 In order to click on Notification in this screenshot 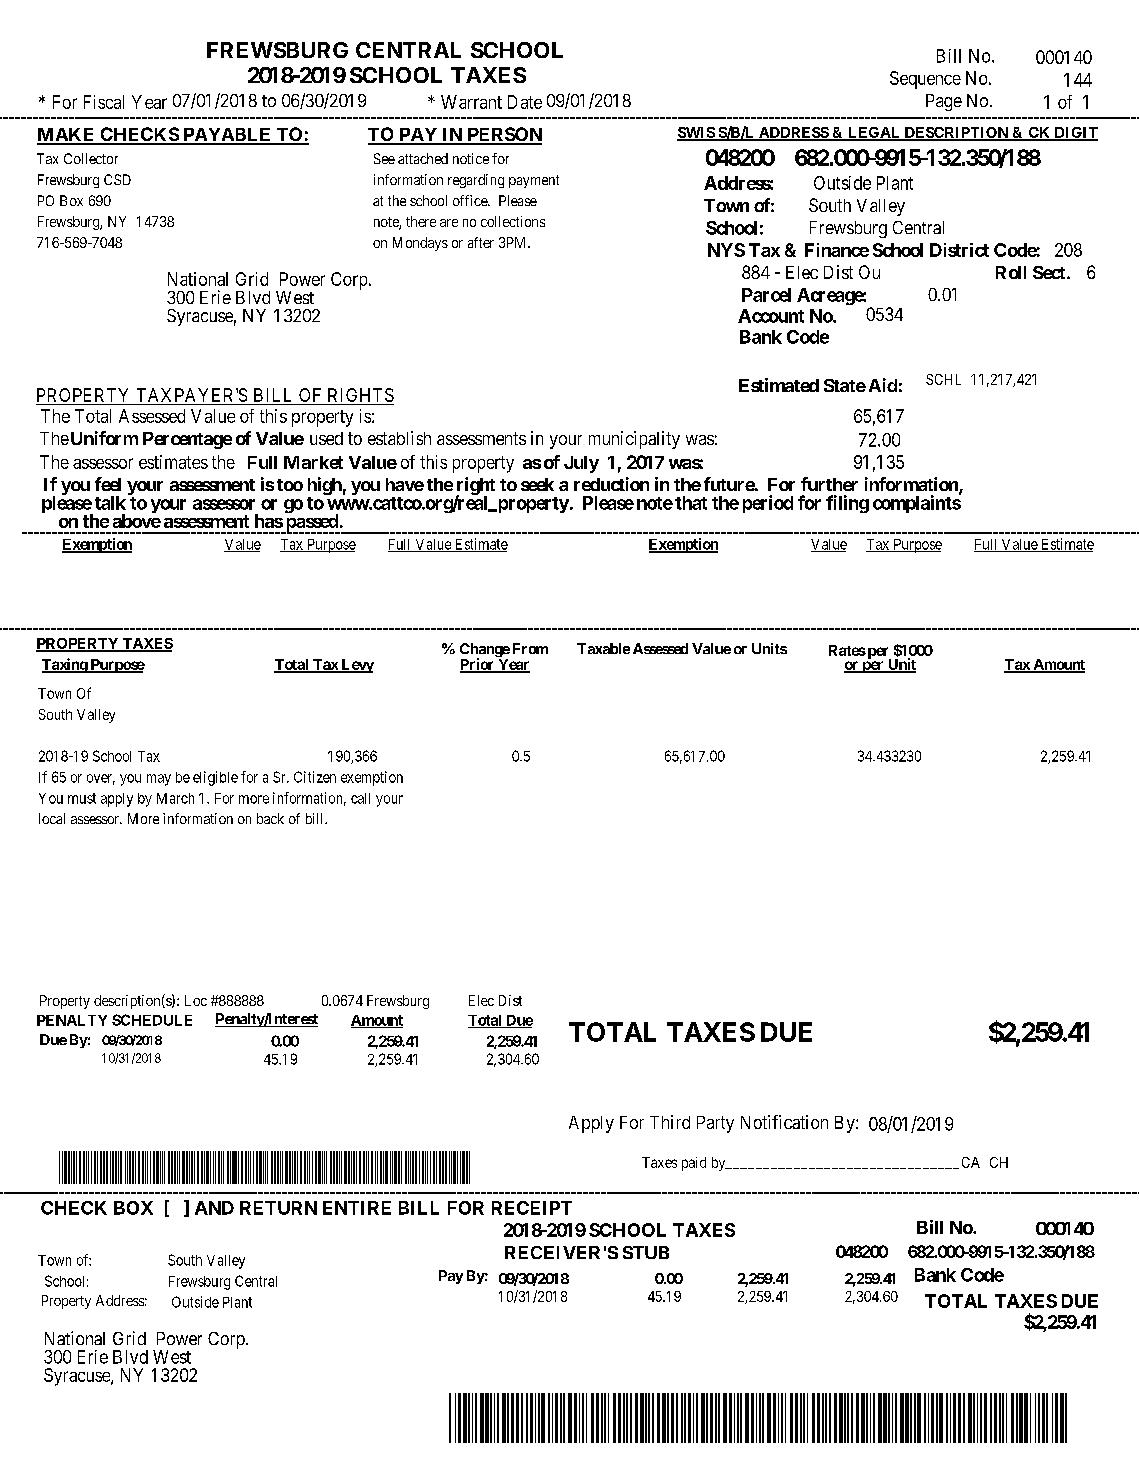, I will do `click(784, 1122)`.
